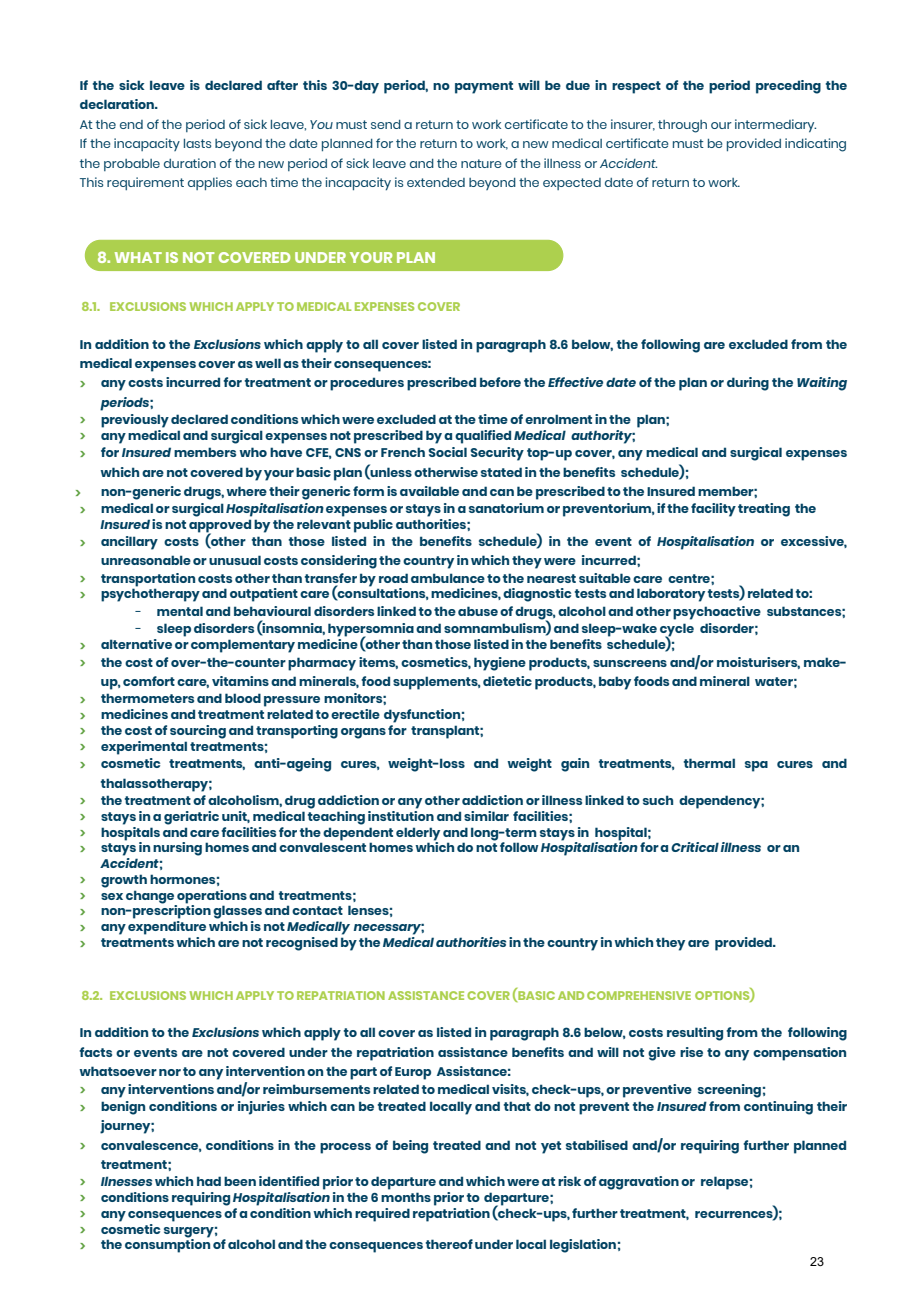 The width and height of the screenshot is (924, 1310). Describe the element at coordinates (639, 1183) in the screenshot. I see `aggravation` at that location.
